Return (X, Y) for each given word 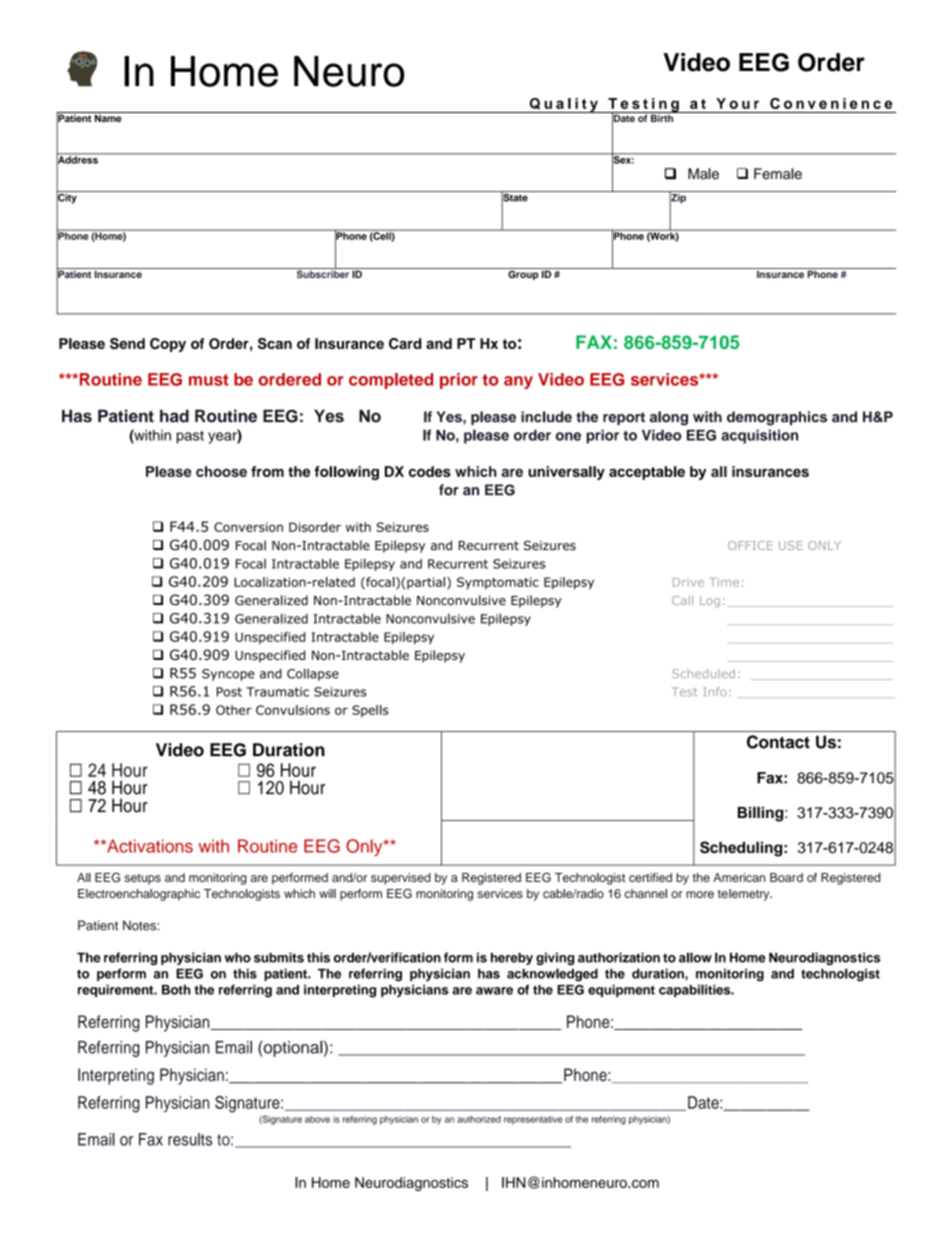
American (739, 877)
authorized (479, 1119)
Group (523, 274)
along (669, 418)
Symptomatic (498, 583)
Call (682, 600)
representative (533, 1120)
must (209, 380)
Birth (662, 117)
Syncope (228, 675)
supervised (401, 879)
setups (143, 879)
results (190, 1139)
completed (391, 381)
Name (108, 117)
